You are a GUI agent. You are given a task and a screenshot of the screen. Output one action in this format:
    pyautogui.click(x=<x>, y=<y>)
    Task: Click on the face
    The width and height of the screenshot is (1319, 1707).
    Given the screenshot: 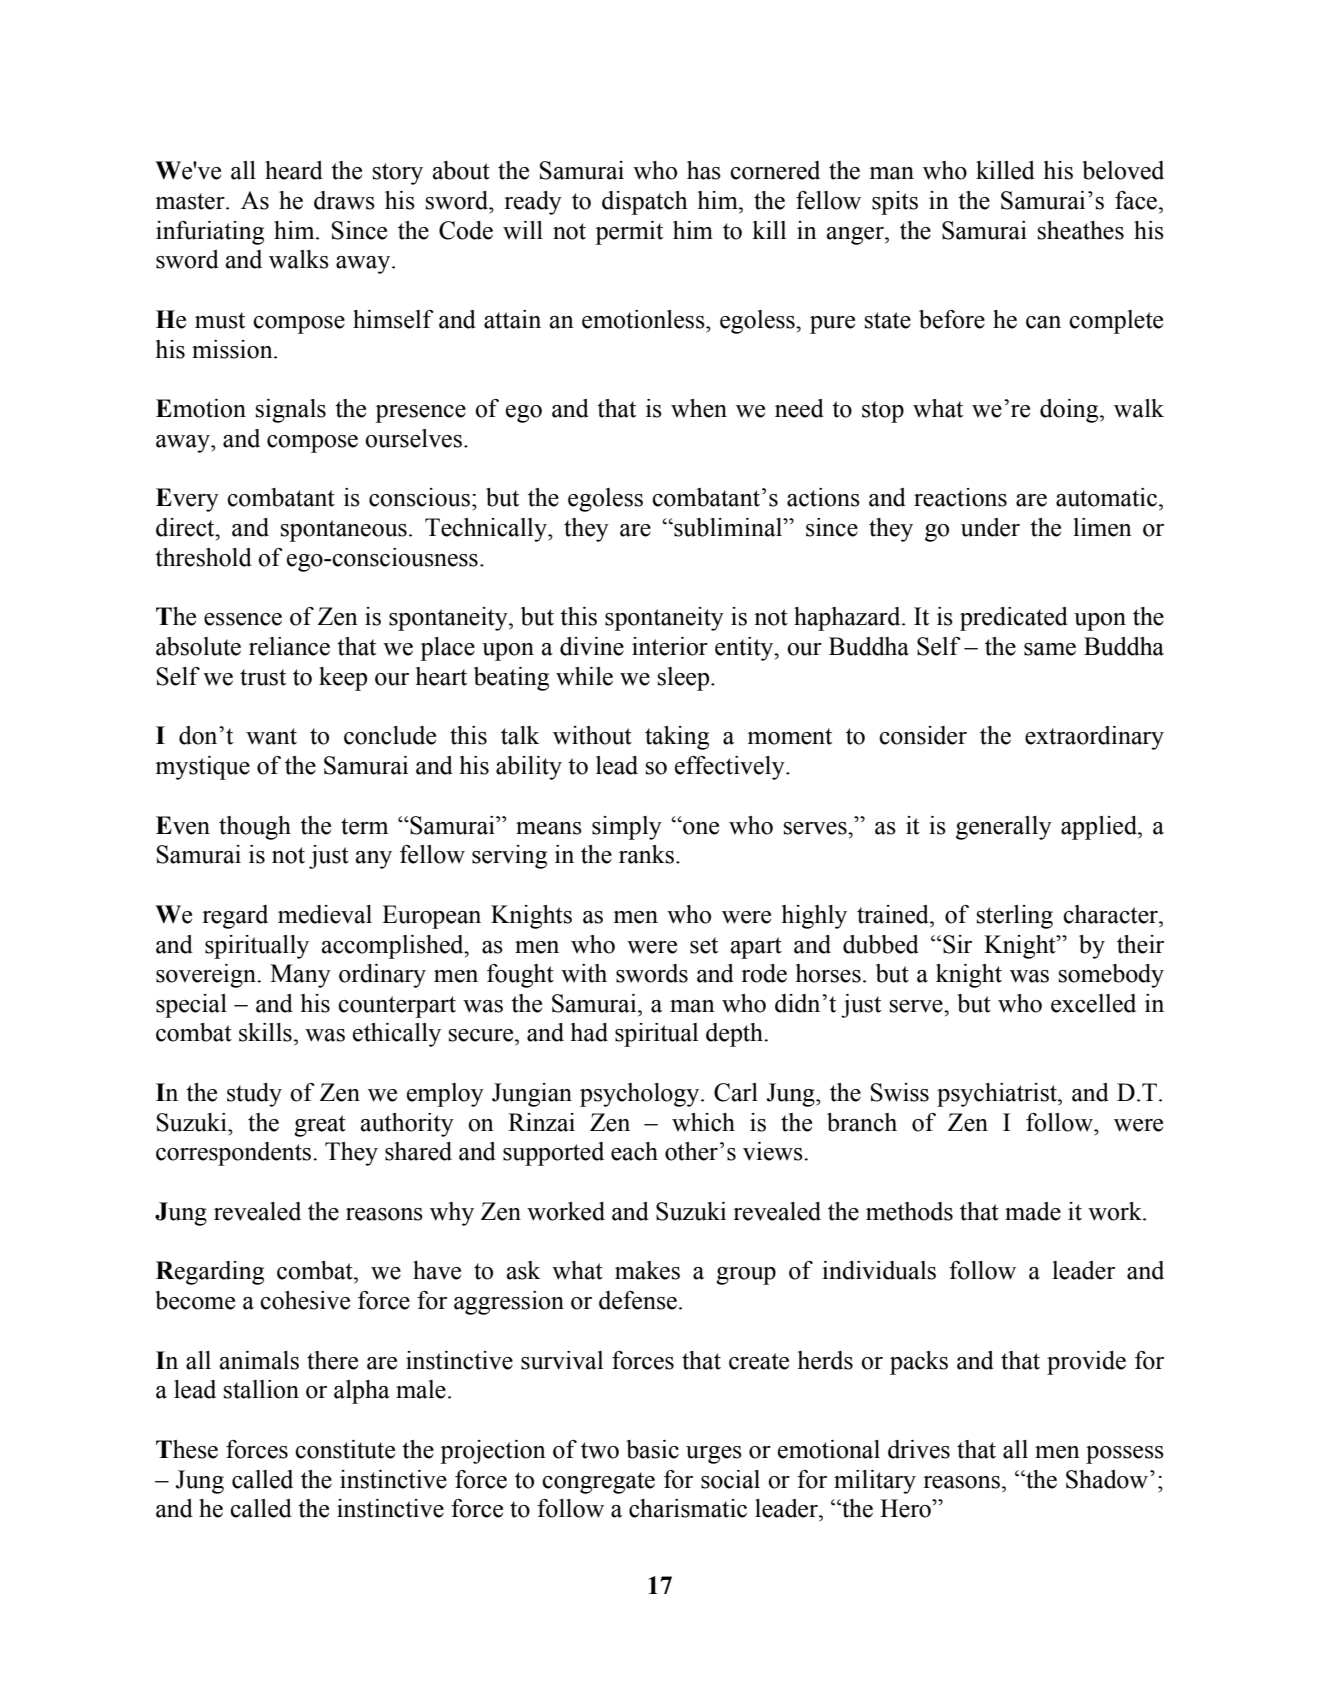 What is the action you would take?
    pyautogui.click(x=1136, y=200)
